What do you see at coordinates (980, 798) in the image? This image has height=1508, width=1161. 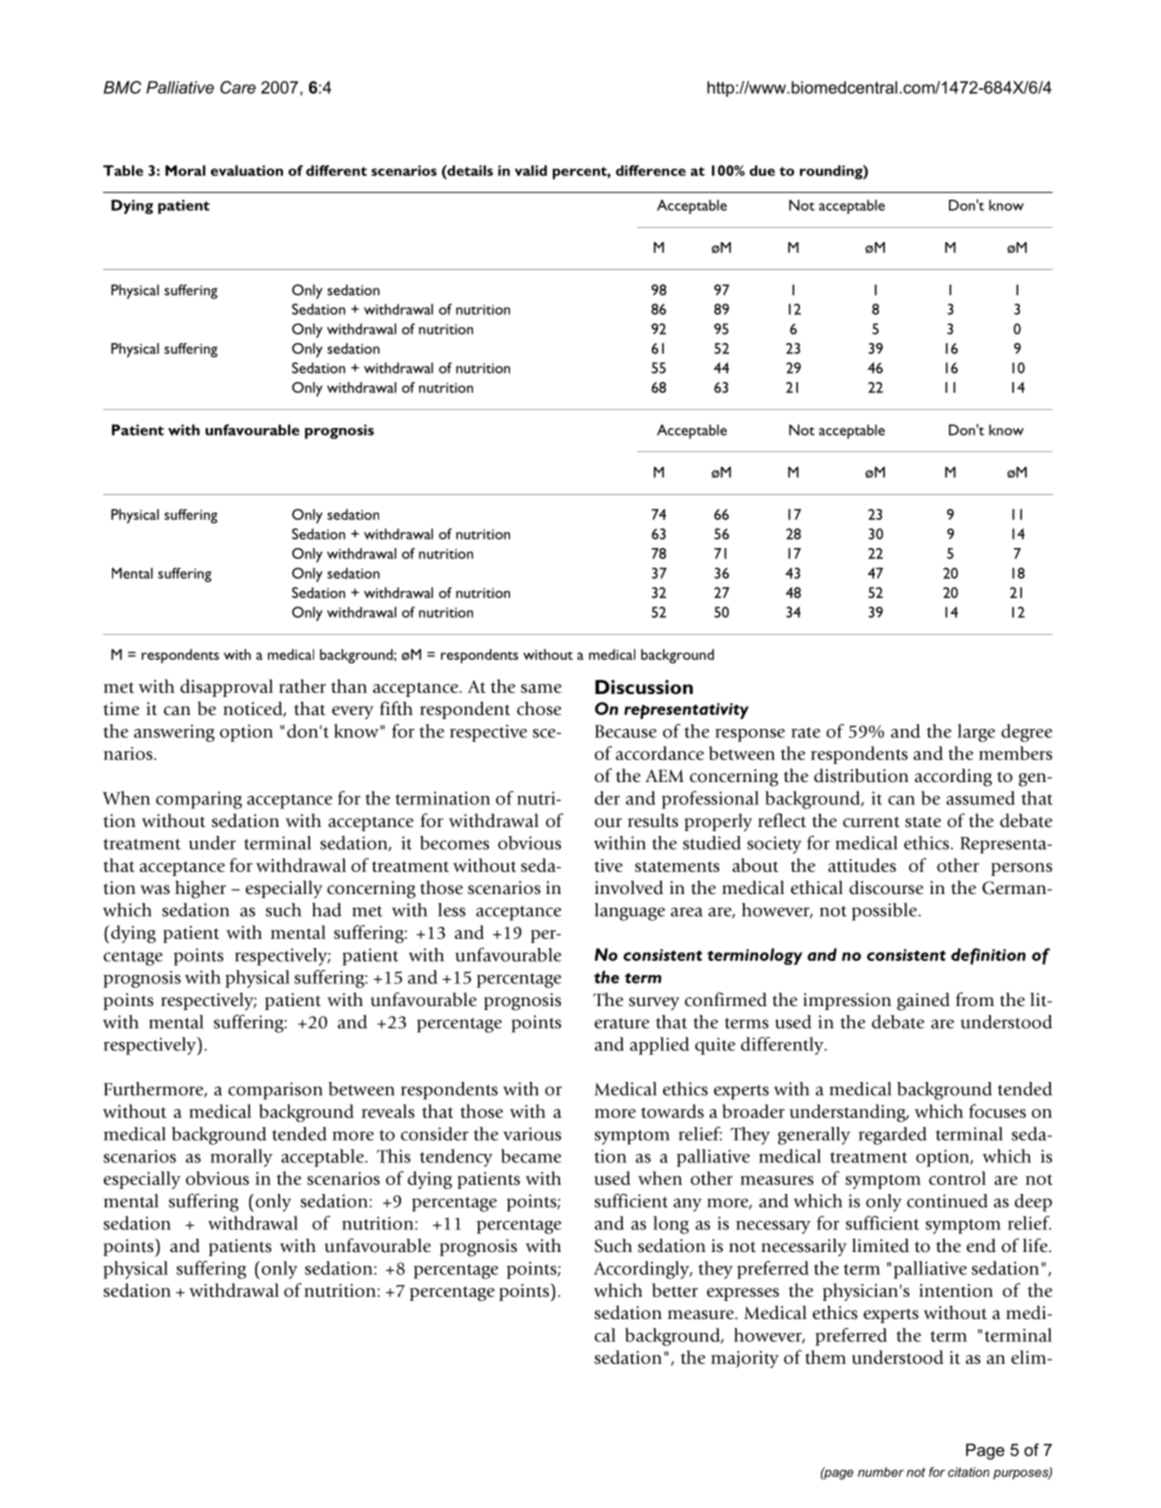 I see `assumed` at bounding box center [980, 798].
